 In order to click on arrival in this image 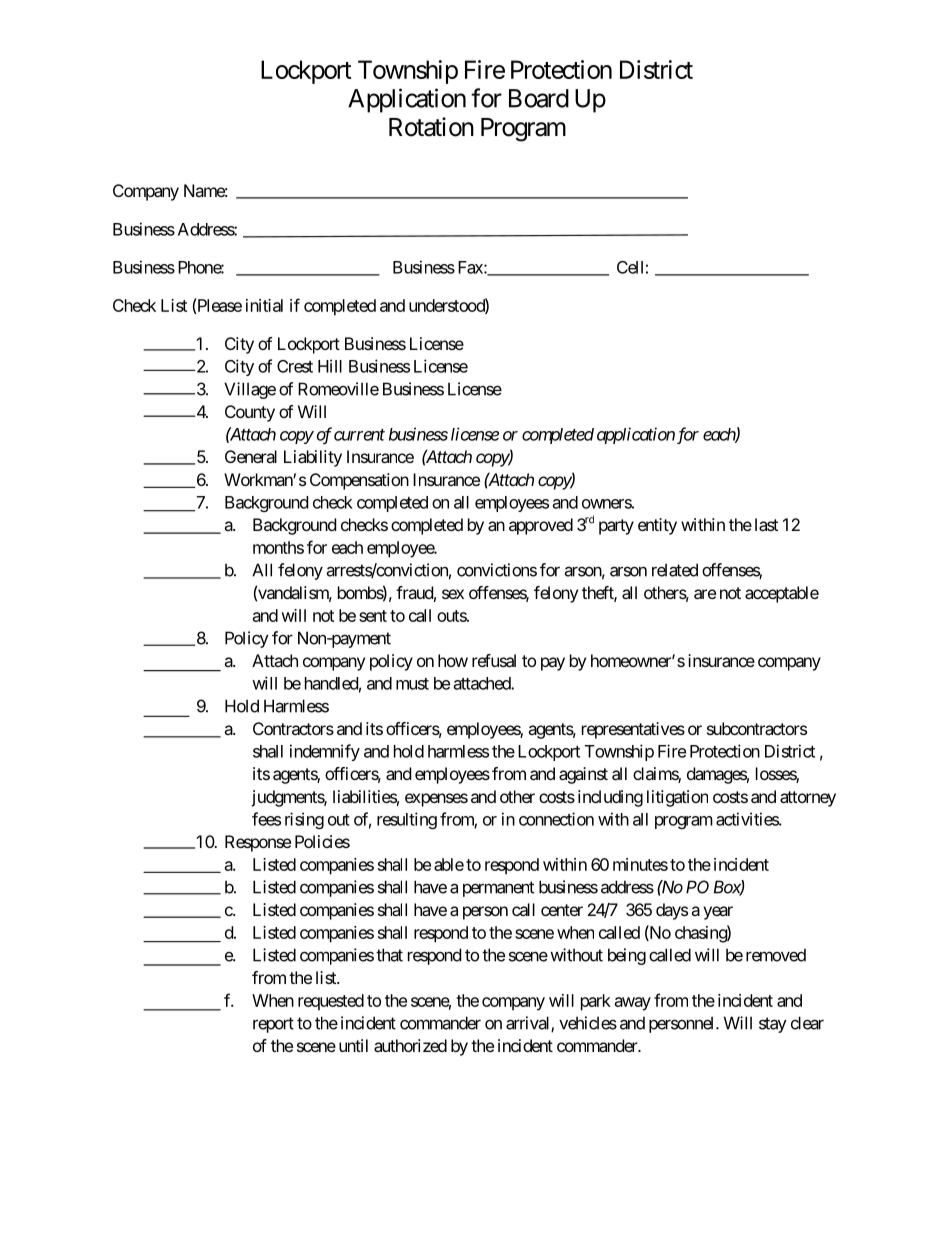, I will do `click(529, 1024)`.
